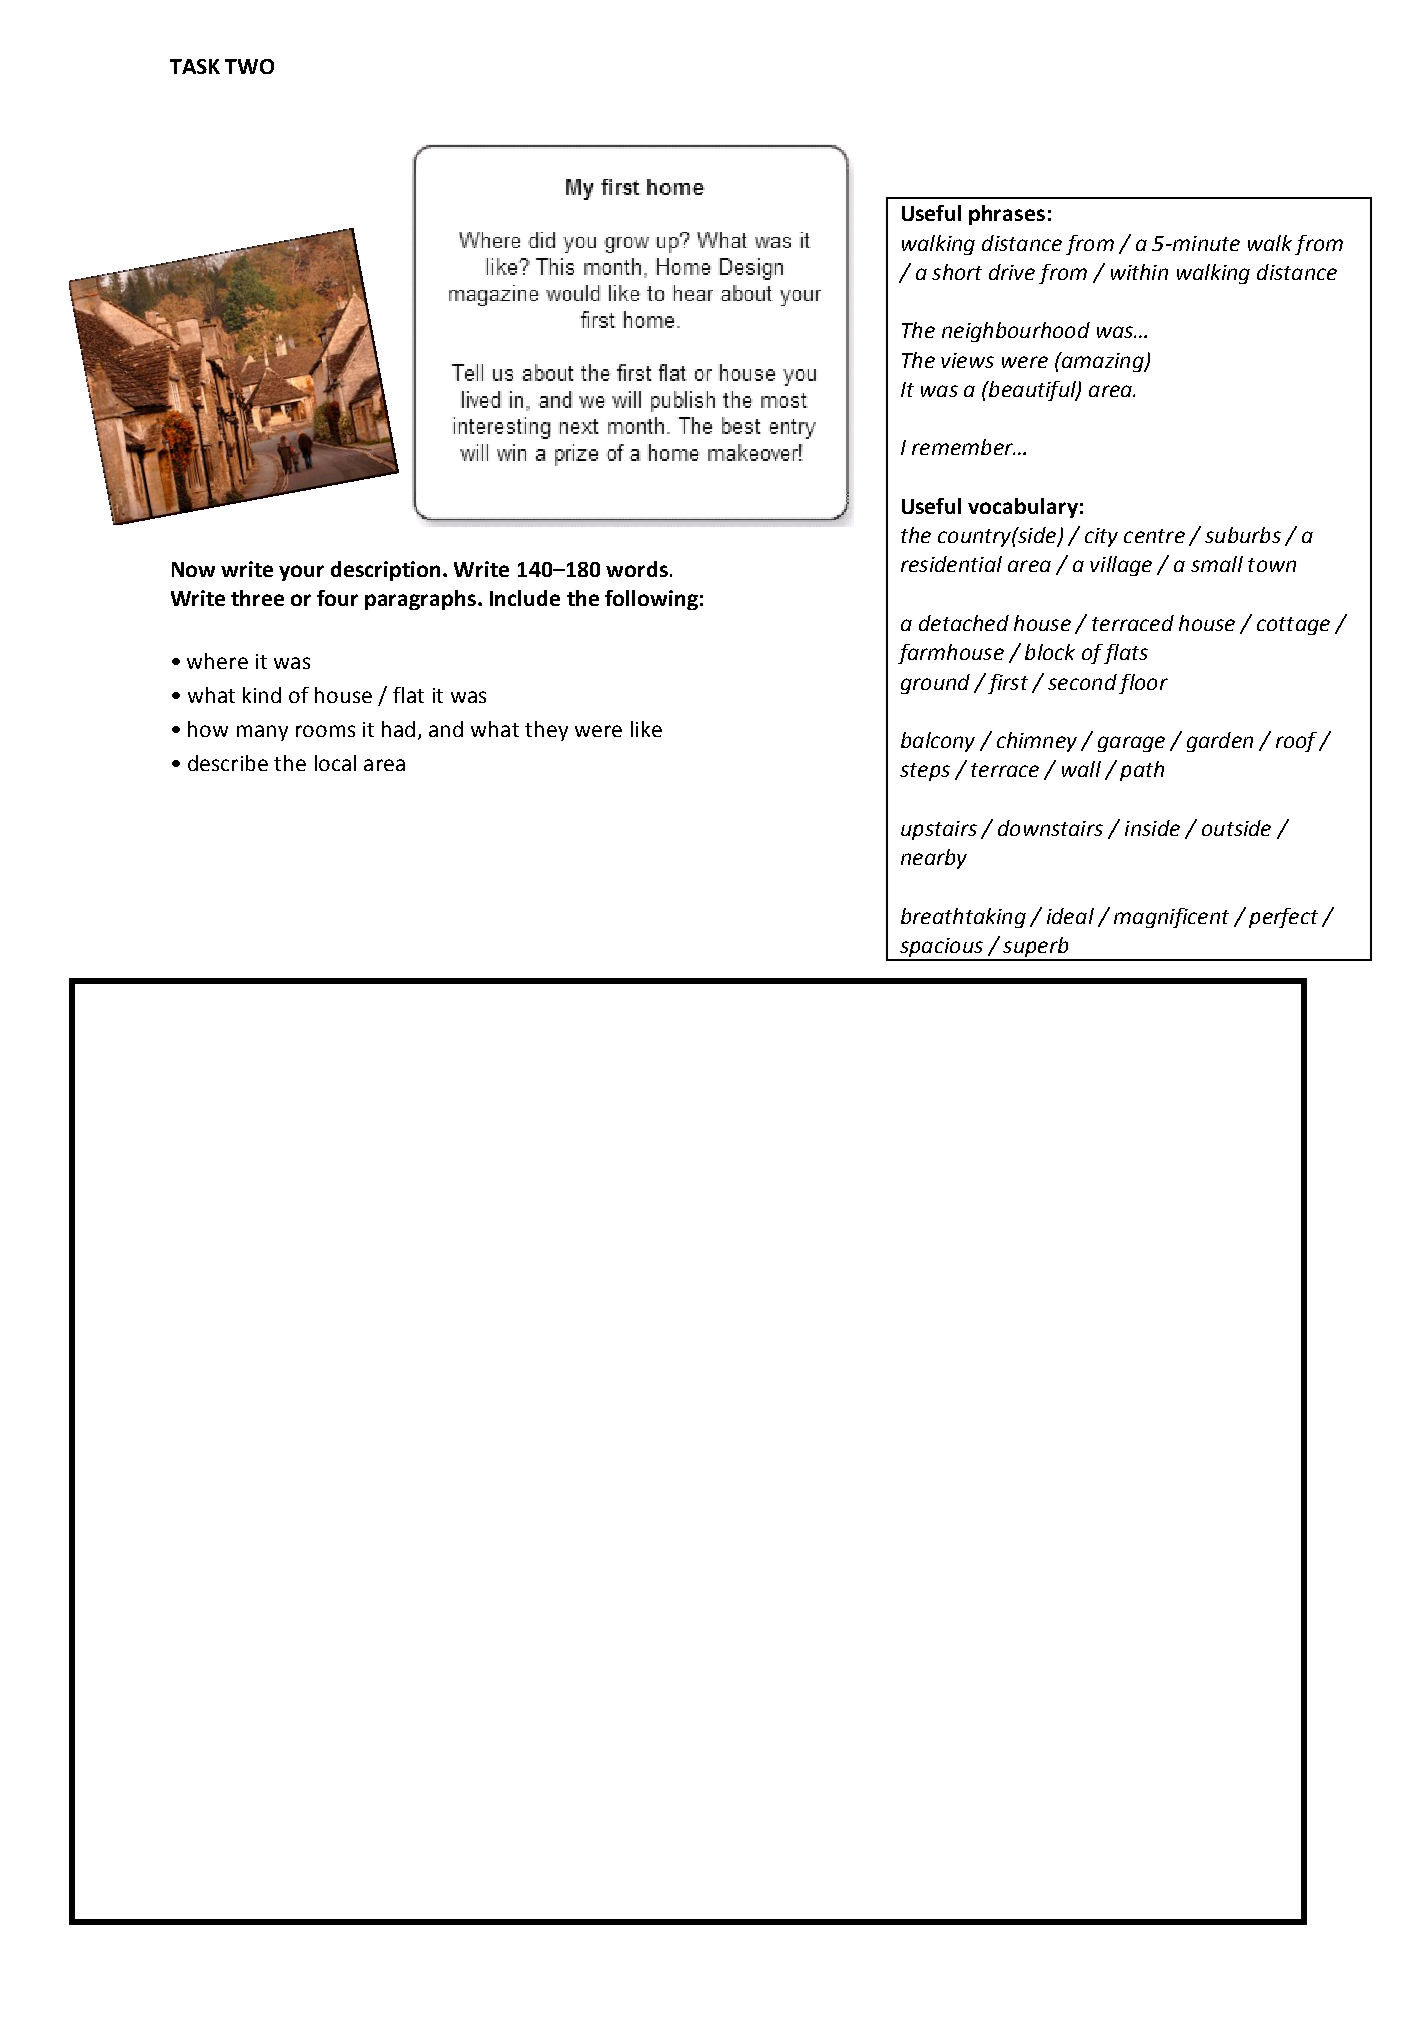 This screenshot has width=1427, height=2018. Describe the element at coordinates (1139, 272) in the screenshot. I see `within` at that location.
